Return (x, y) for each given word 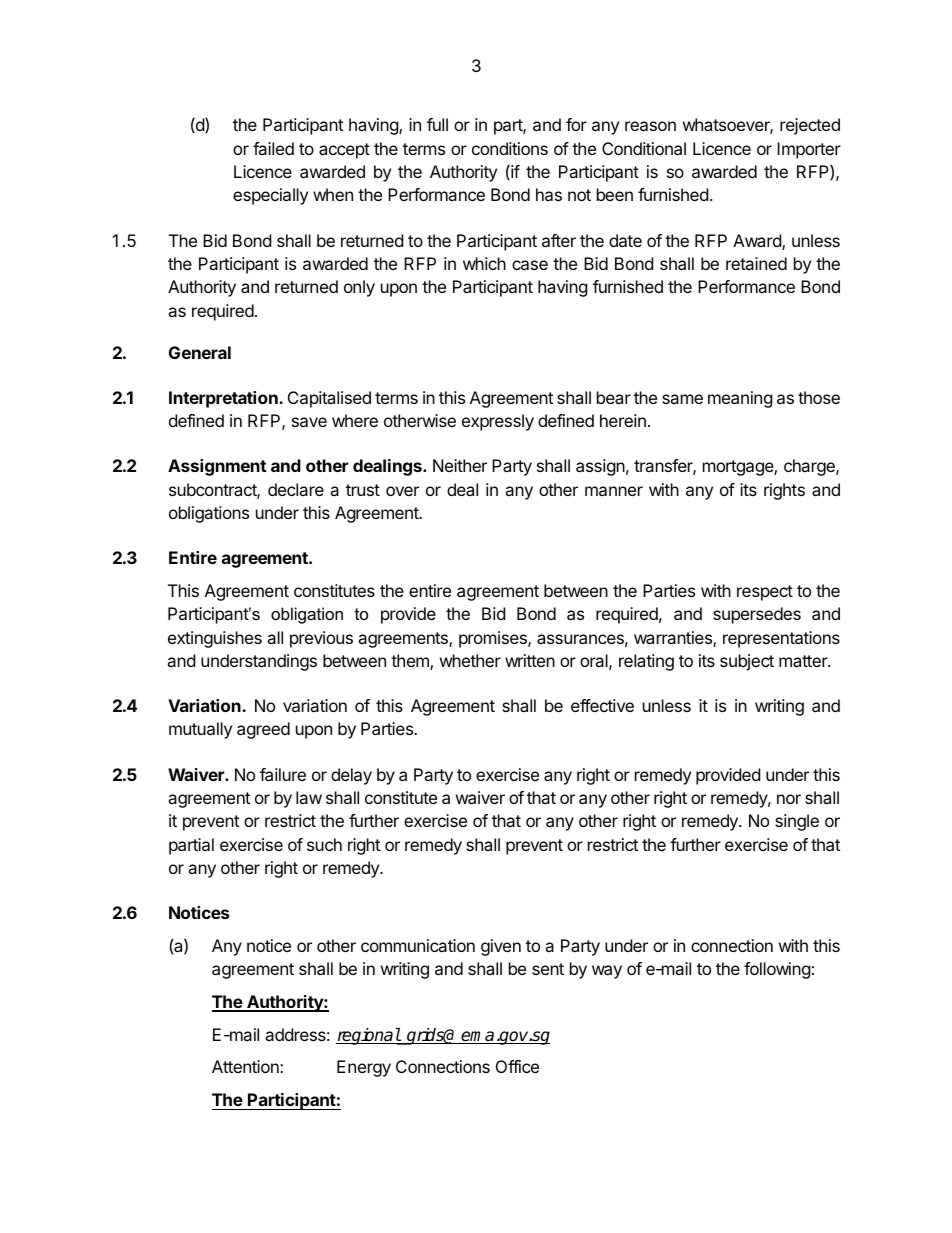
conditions (510, 148)
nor (789, 799)
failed (273, 148)
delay (351, 776)
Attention (246, 1066)
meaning (740, 399)
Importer (809, 150)
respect (765, 593)
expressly (498, 422)
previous (321, 639)
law (309, 797)
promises (494, 639)
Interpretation (224, 399)
